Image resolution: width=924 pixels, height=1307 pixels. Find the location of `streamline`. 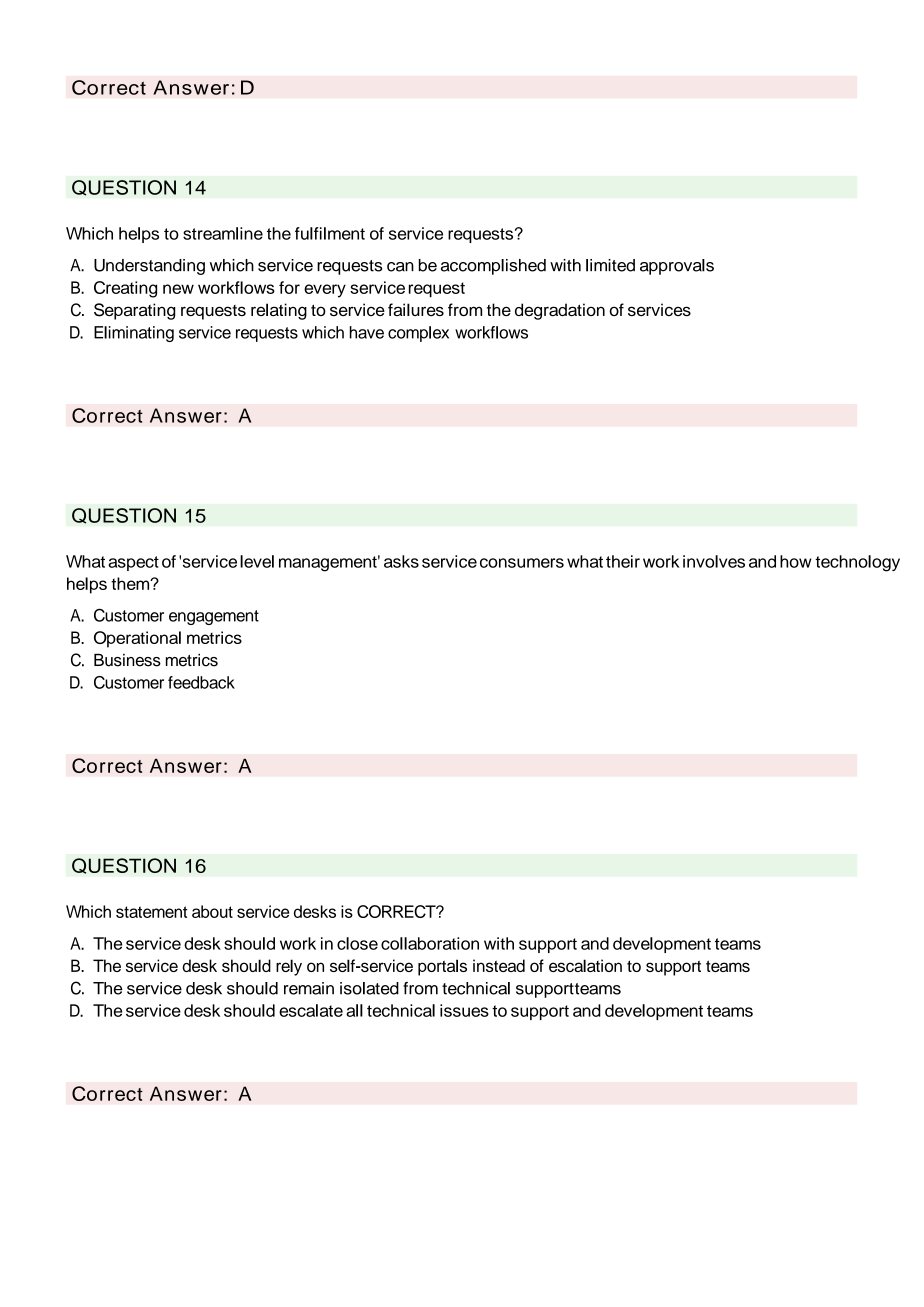

streamline is located at coordinates (223, 233).
